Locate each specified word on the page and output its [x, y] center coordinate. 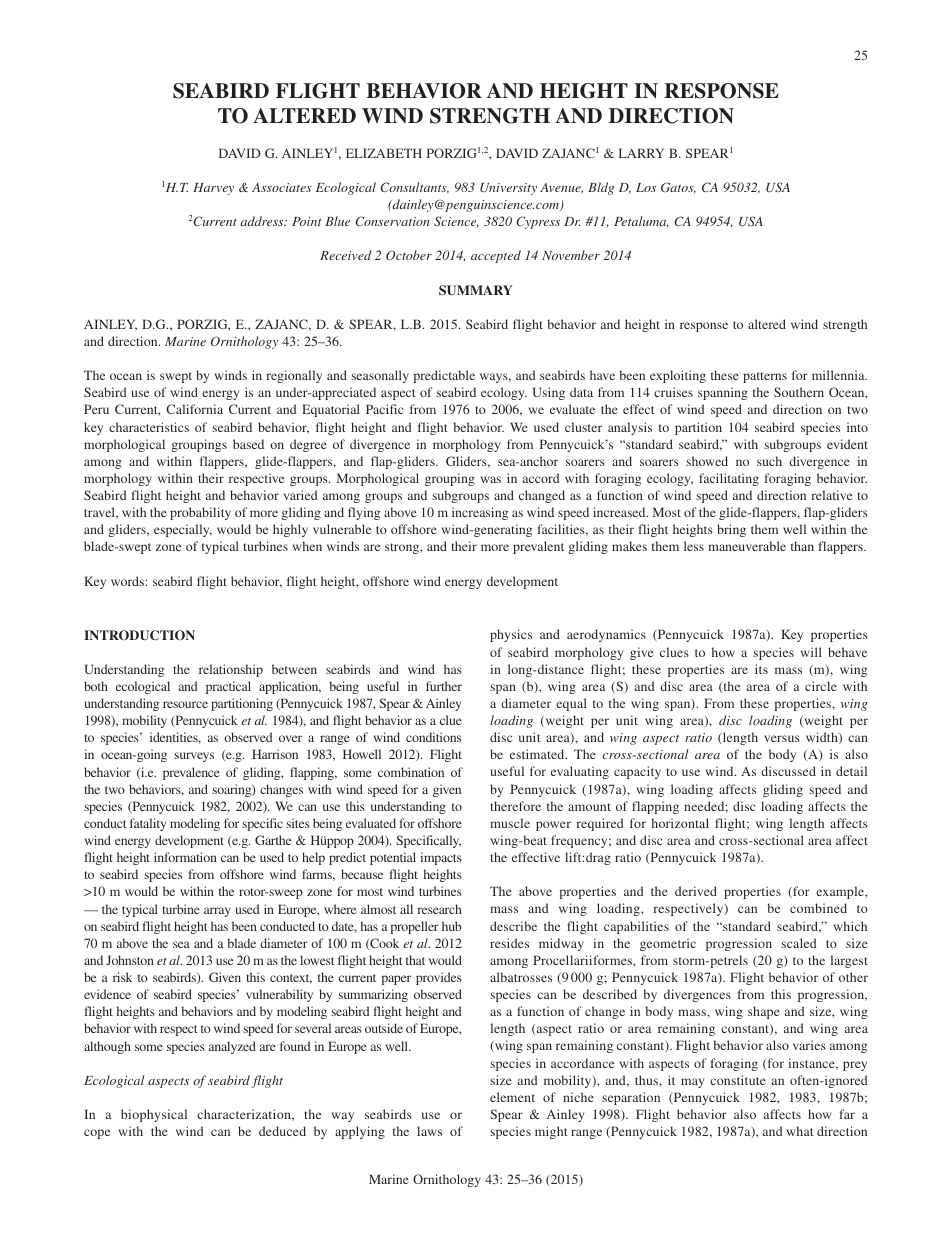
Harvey [213, 189]
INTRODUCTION [139, 635]
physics [511, 635]
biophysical [154, 1115]
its [761, 669]
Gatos [678, 187]
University [508, 189]
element [512, 1097]
